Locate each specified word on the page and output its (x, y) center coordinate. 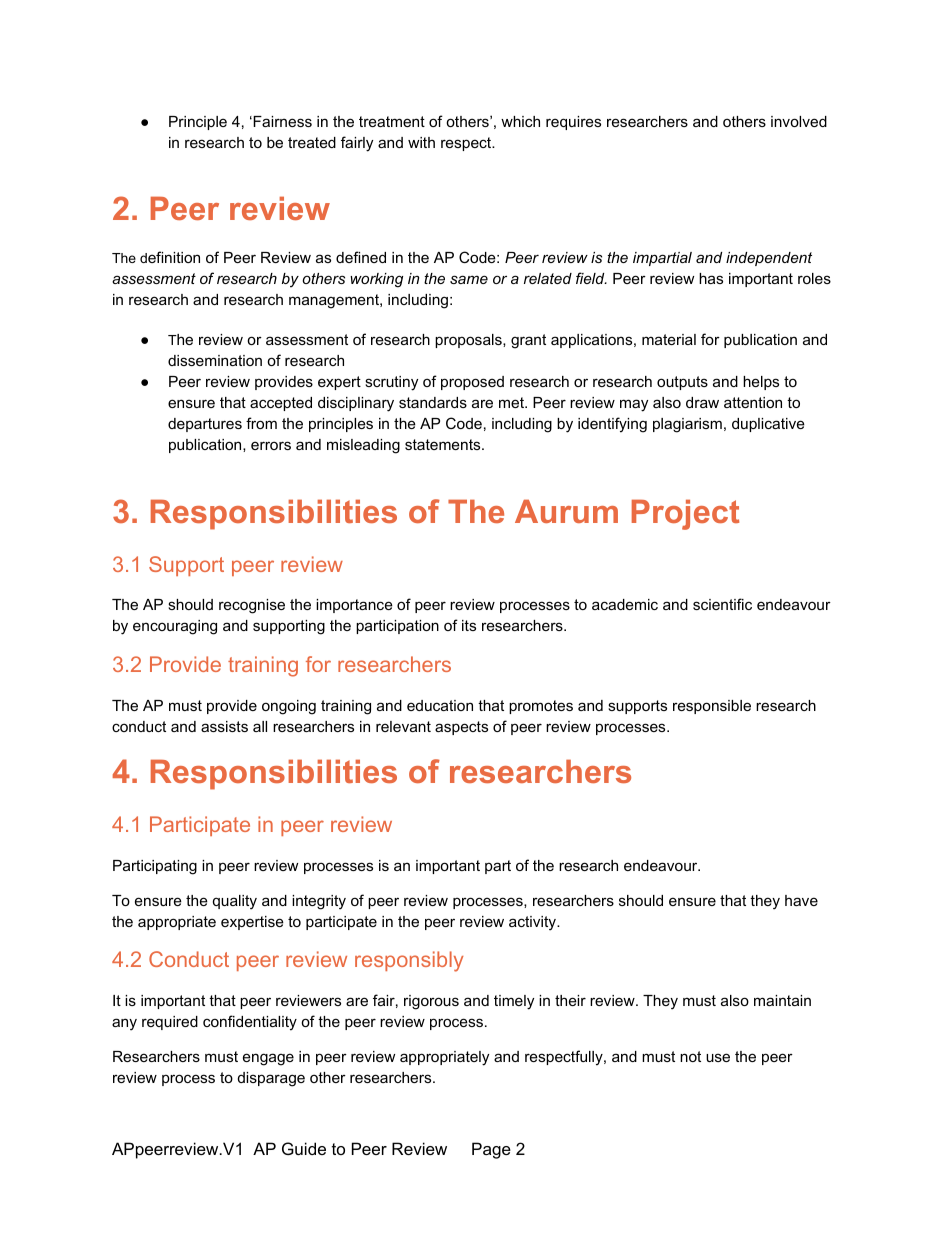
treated (312, 142)
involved (799, 121)
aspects (461, 728)
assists (224, 726)
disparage (271, 1079)
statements (444, 444)
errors (271, 445)
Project (685, 514)
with (421, 142)
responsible (712, 707)
